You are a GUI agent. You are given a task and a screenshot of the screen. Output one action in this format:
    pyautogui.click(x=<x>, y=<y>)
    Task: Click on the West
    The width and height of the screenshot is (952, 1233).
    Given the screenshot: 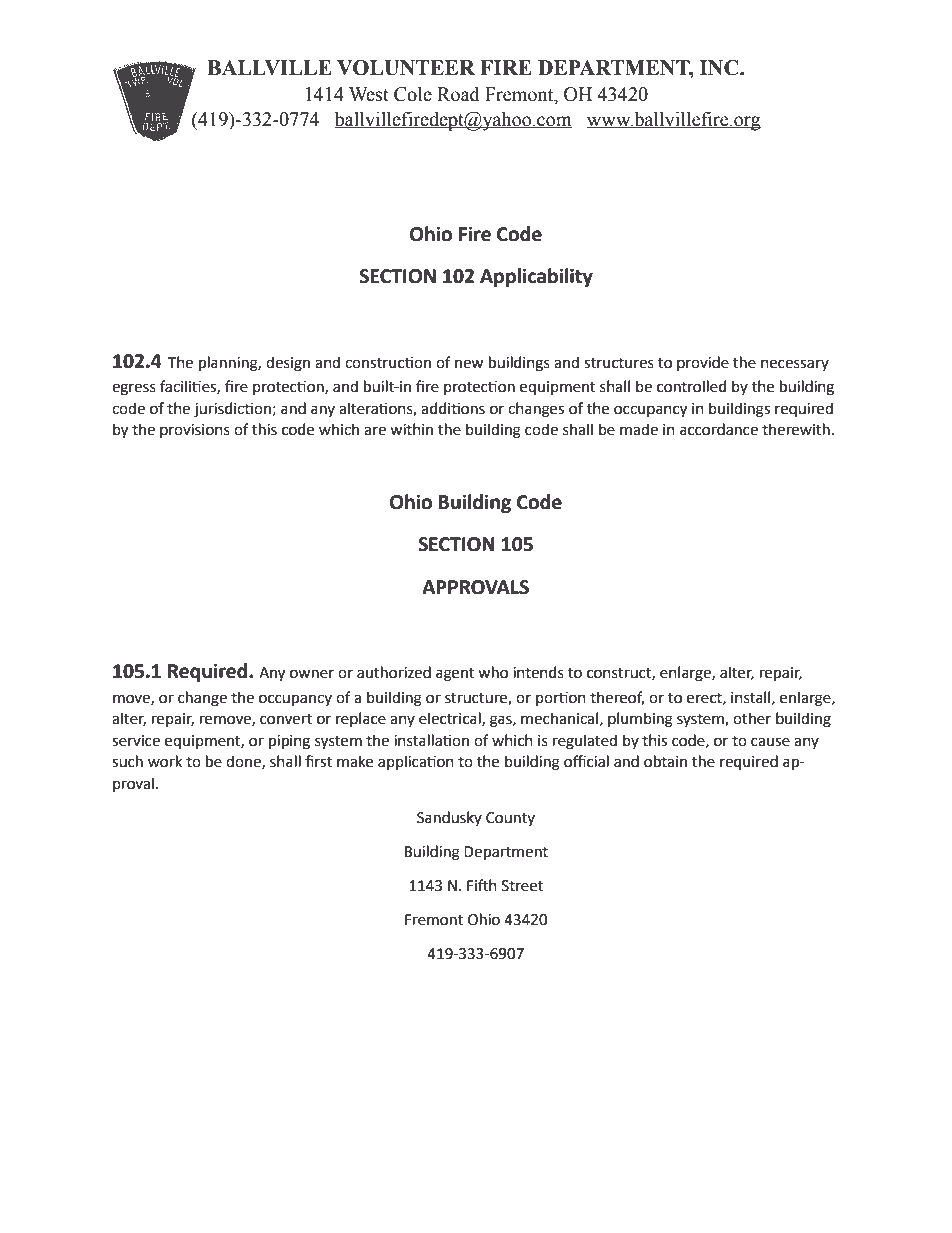 What is the action you would take?
    pyautogui.click(x=369, y=94)
